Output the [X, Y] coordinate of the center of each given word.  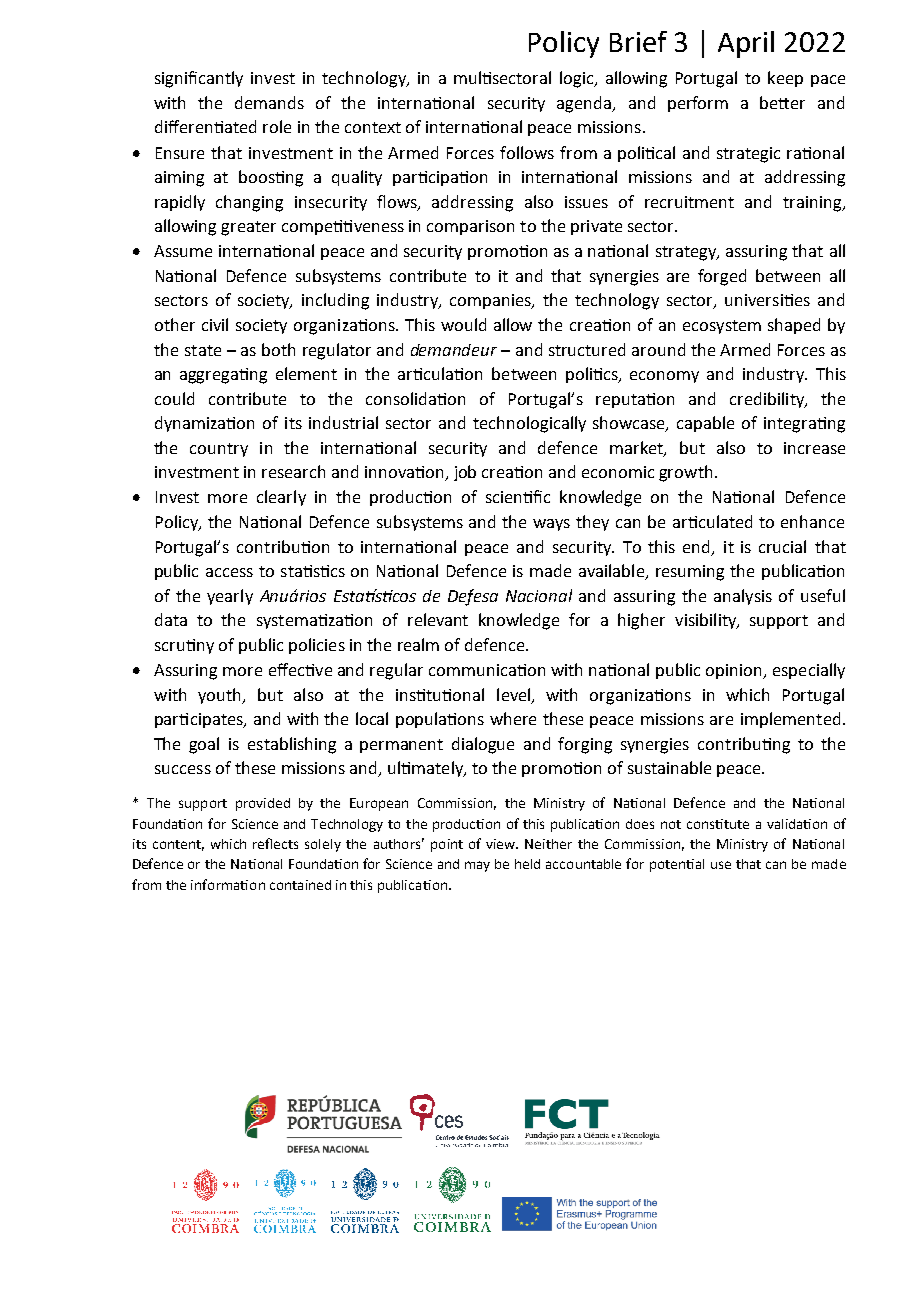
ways [551, 525]
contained [300, 885]
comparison [470, 227]
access [229, 572]
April [746, 44]
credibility [768, 400]
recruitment [689, 202]
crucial [782, 546]
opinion [735, 671]
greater [248, 228]
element [306, 373]
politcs [593, 375]
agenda [585, 104]
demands [269, 102]
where [513, 718]
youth [220, 696]
